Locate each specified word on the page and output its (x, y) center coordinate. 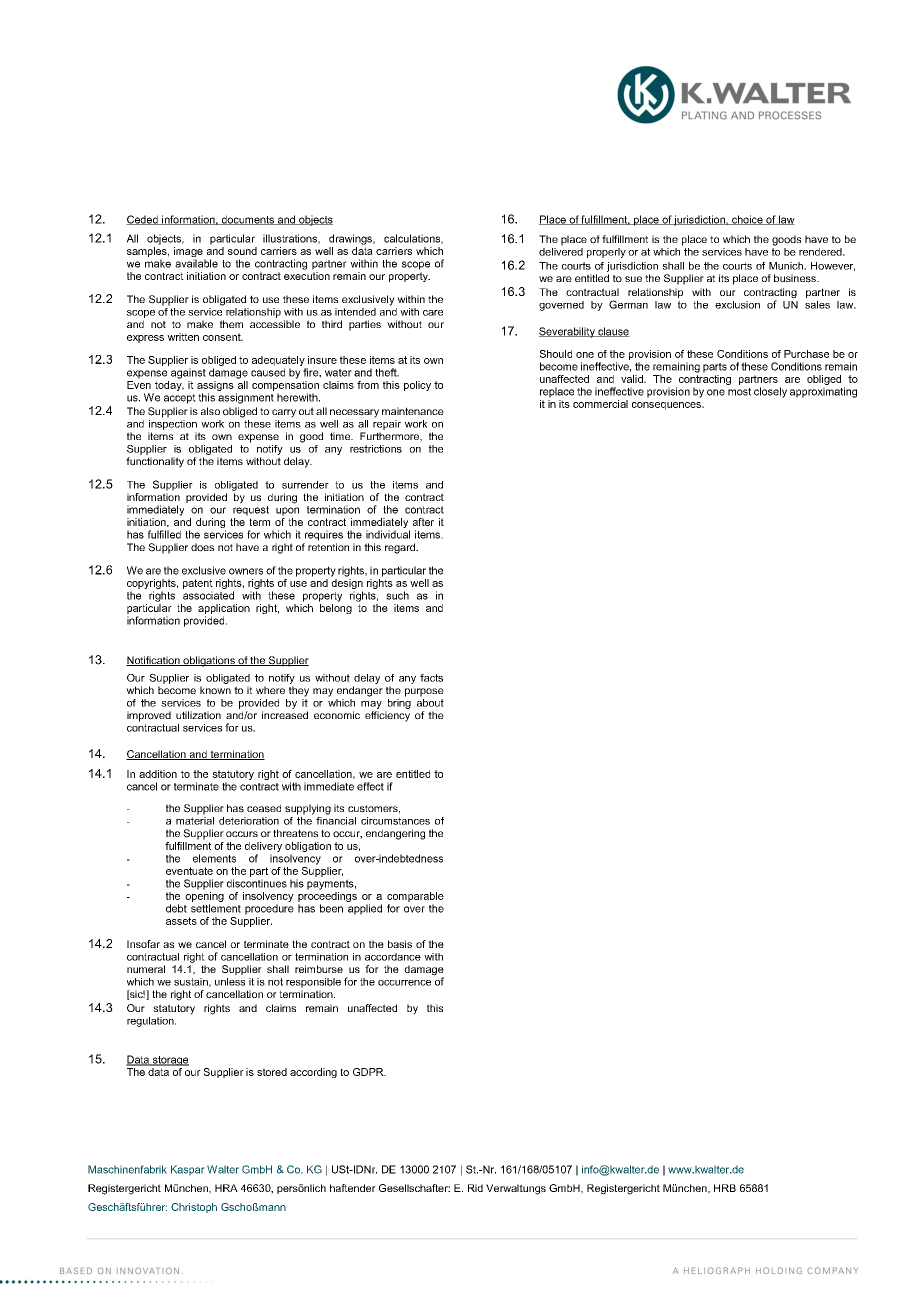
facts (431, 678)
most (739, 392)
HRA (226, 1188)
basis (400, 944)
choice (747, 220)
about (430, 701)
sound (242, 251)
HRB (725, 1188)
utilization (198, 715)
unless (230, 982)
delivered (561, 250)
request (251, 509)
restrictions (376, 449)
